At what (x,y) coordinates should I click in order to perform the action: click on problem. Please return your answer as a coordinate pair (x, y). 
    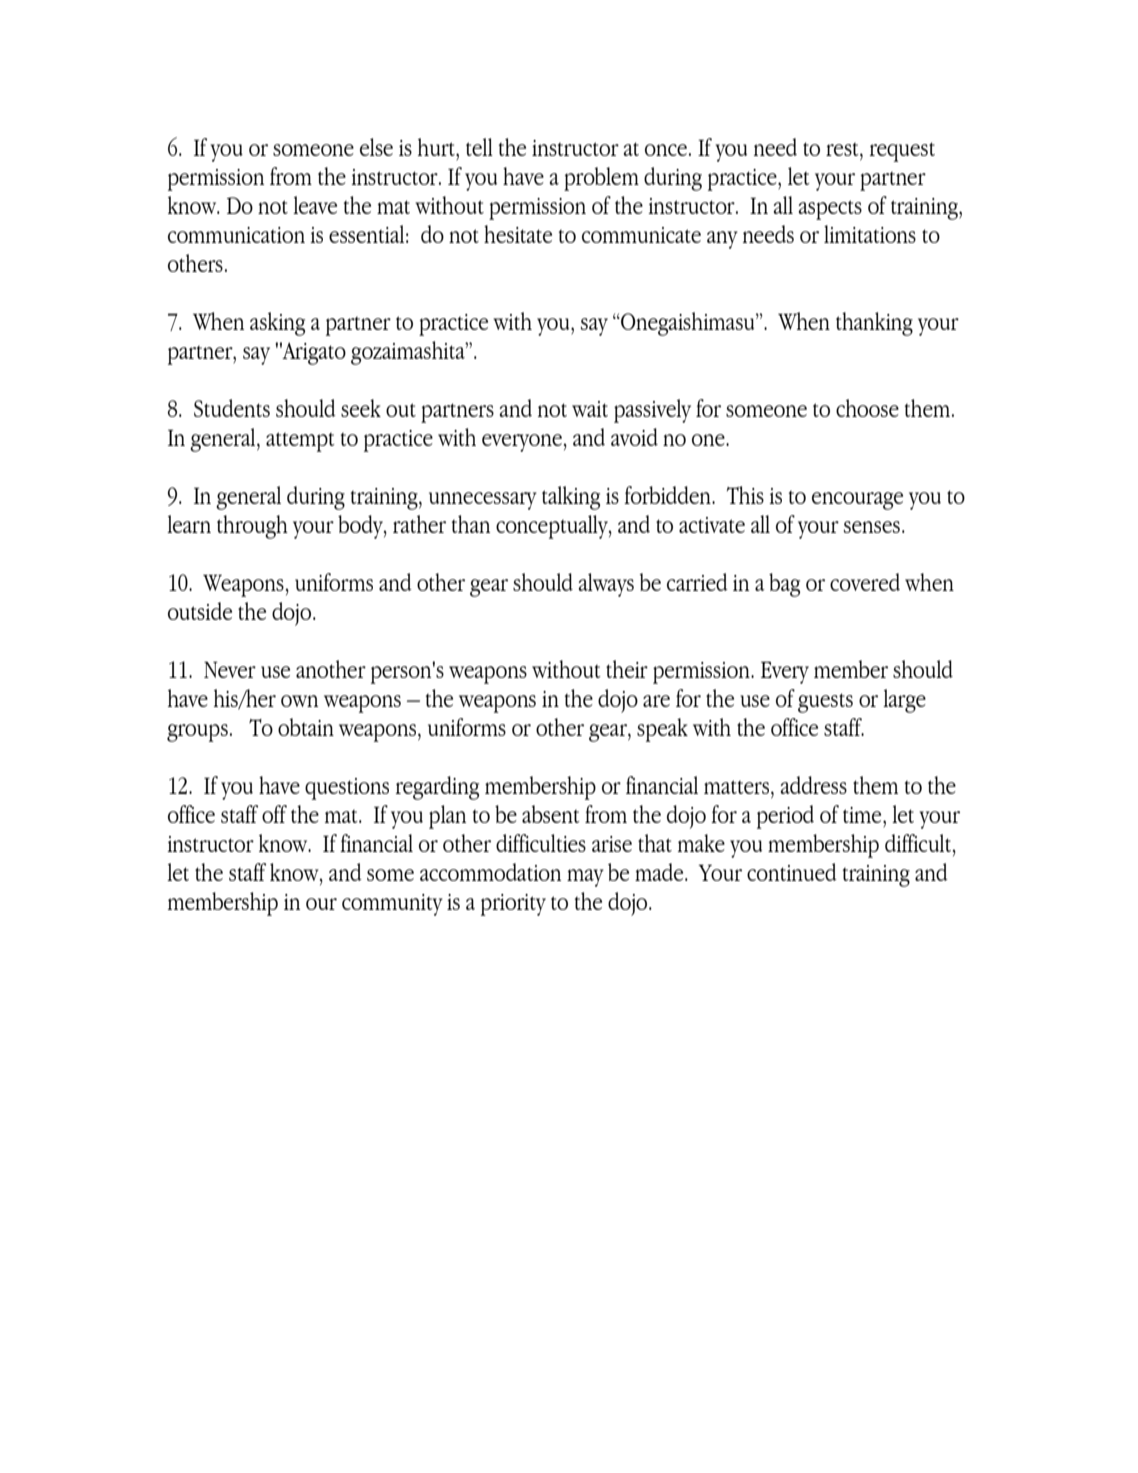
    Looking at the image, I should click on (601, 179).
